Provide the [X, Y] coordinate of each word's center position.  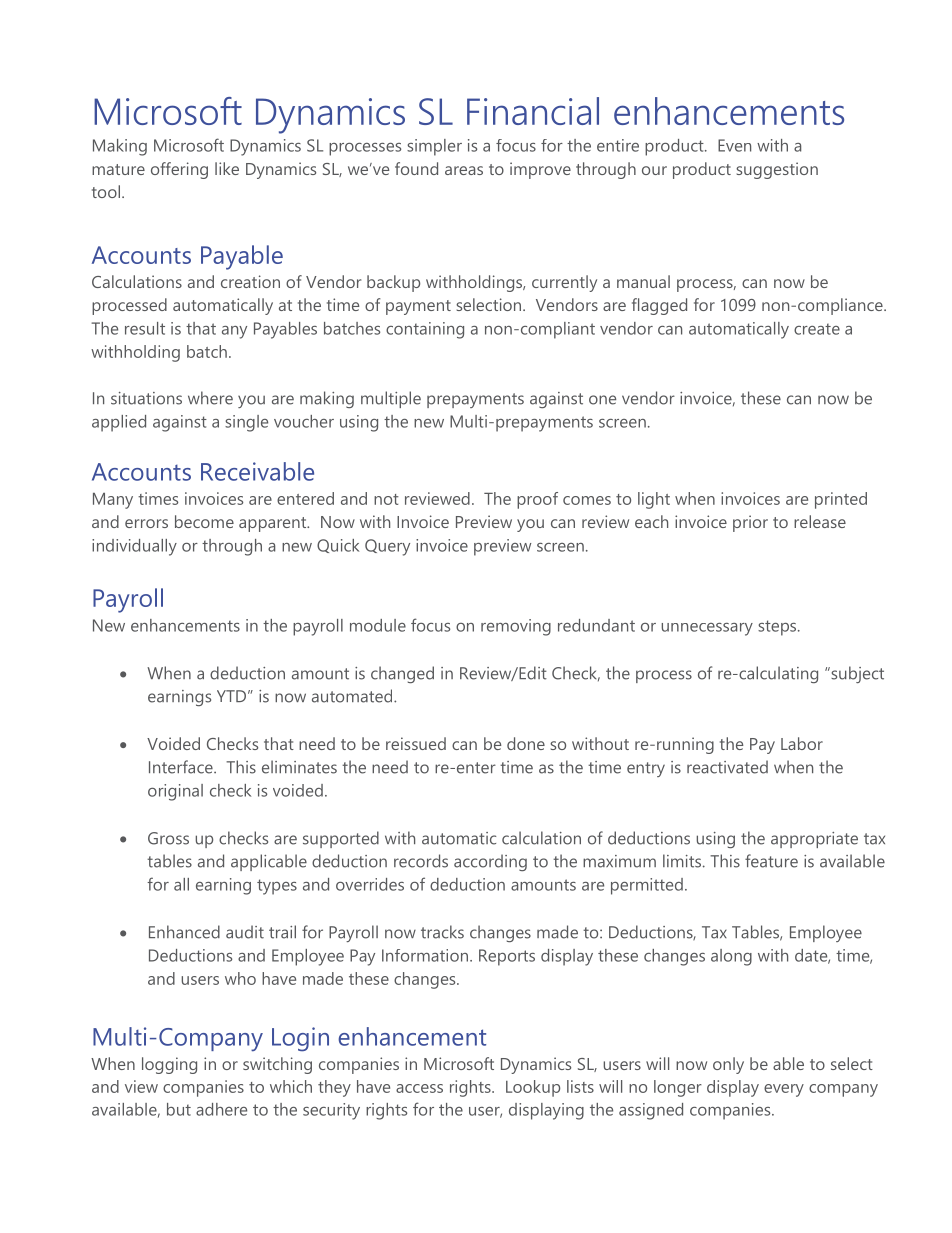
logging [169, 1065]
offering [179, 170]
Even [734, 145]
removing [516, 627]
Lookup [533, 1088]
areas [464, 170]
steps [778, 628]
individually [134, 547]
